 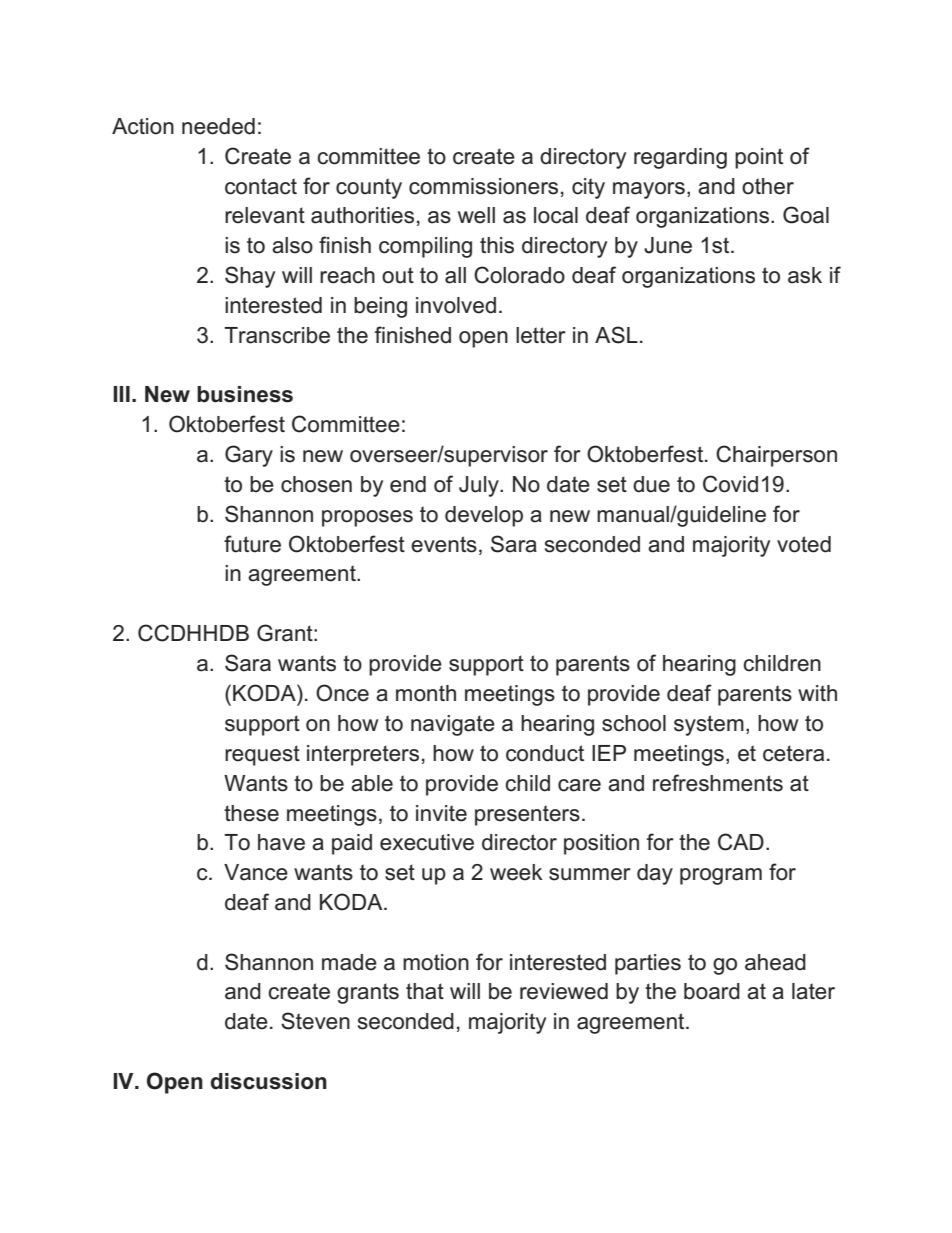 What do you see at coordinates (444, 544) in the screenshot?
I see `events` at bounding box center [444, 544].
